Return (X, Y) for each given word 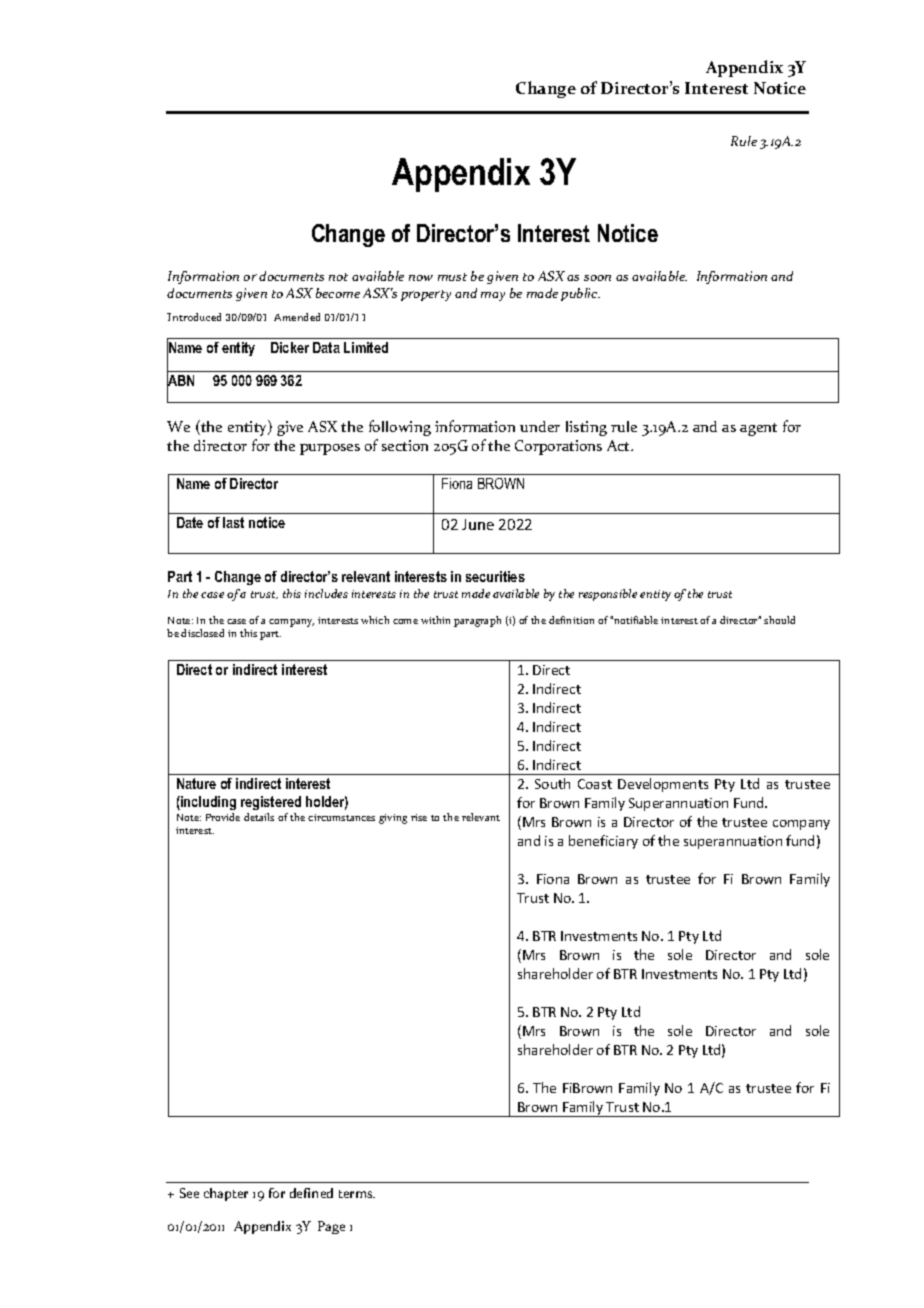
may (493, 296)
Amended (297, 317)
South (552, 783)
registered (271, 803)
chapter (226, 1194)
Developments (663, 785)
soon (597, 278)
